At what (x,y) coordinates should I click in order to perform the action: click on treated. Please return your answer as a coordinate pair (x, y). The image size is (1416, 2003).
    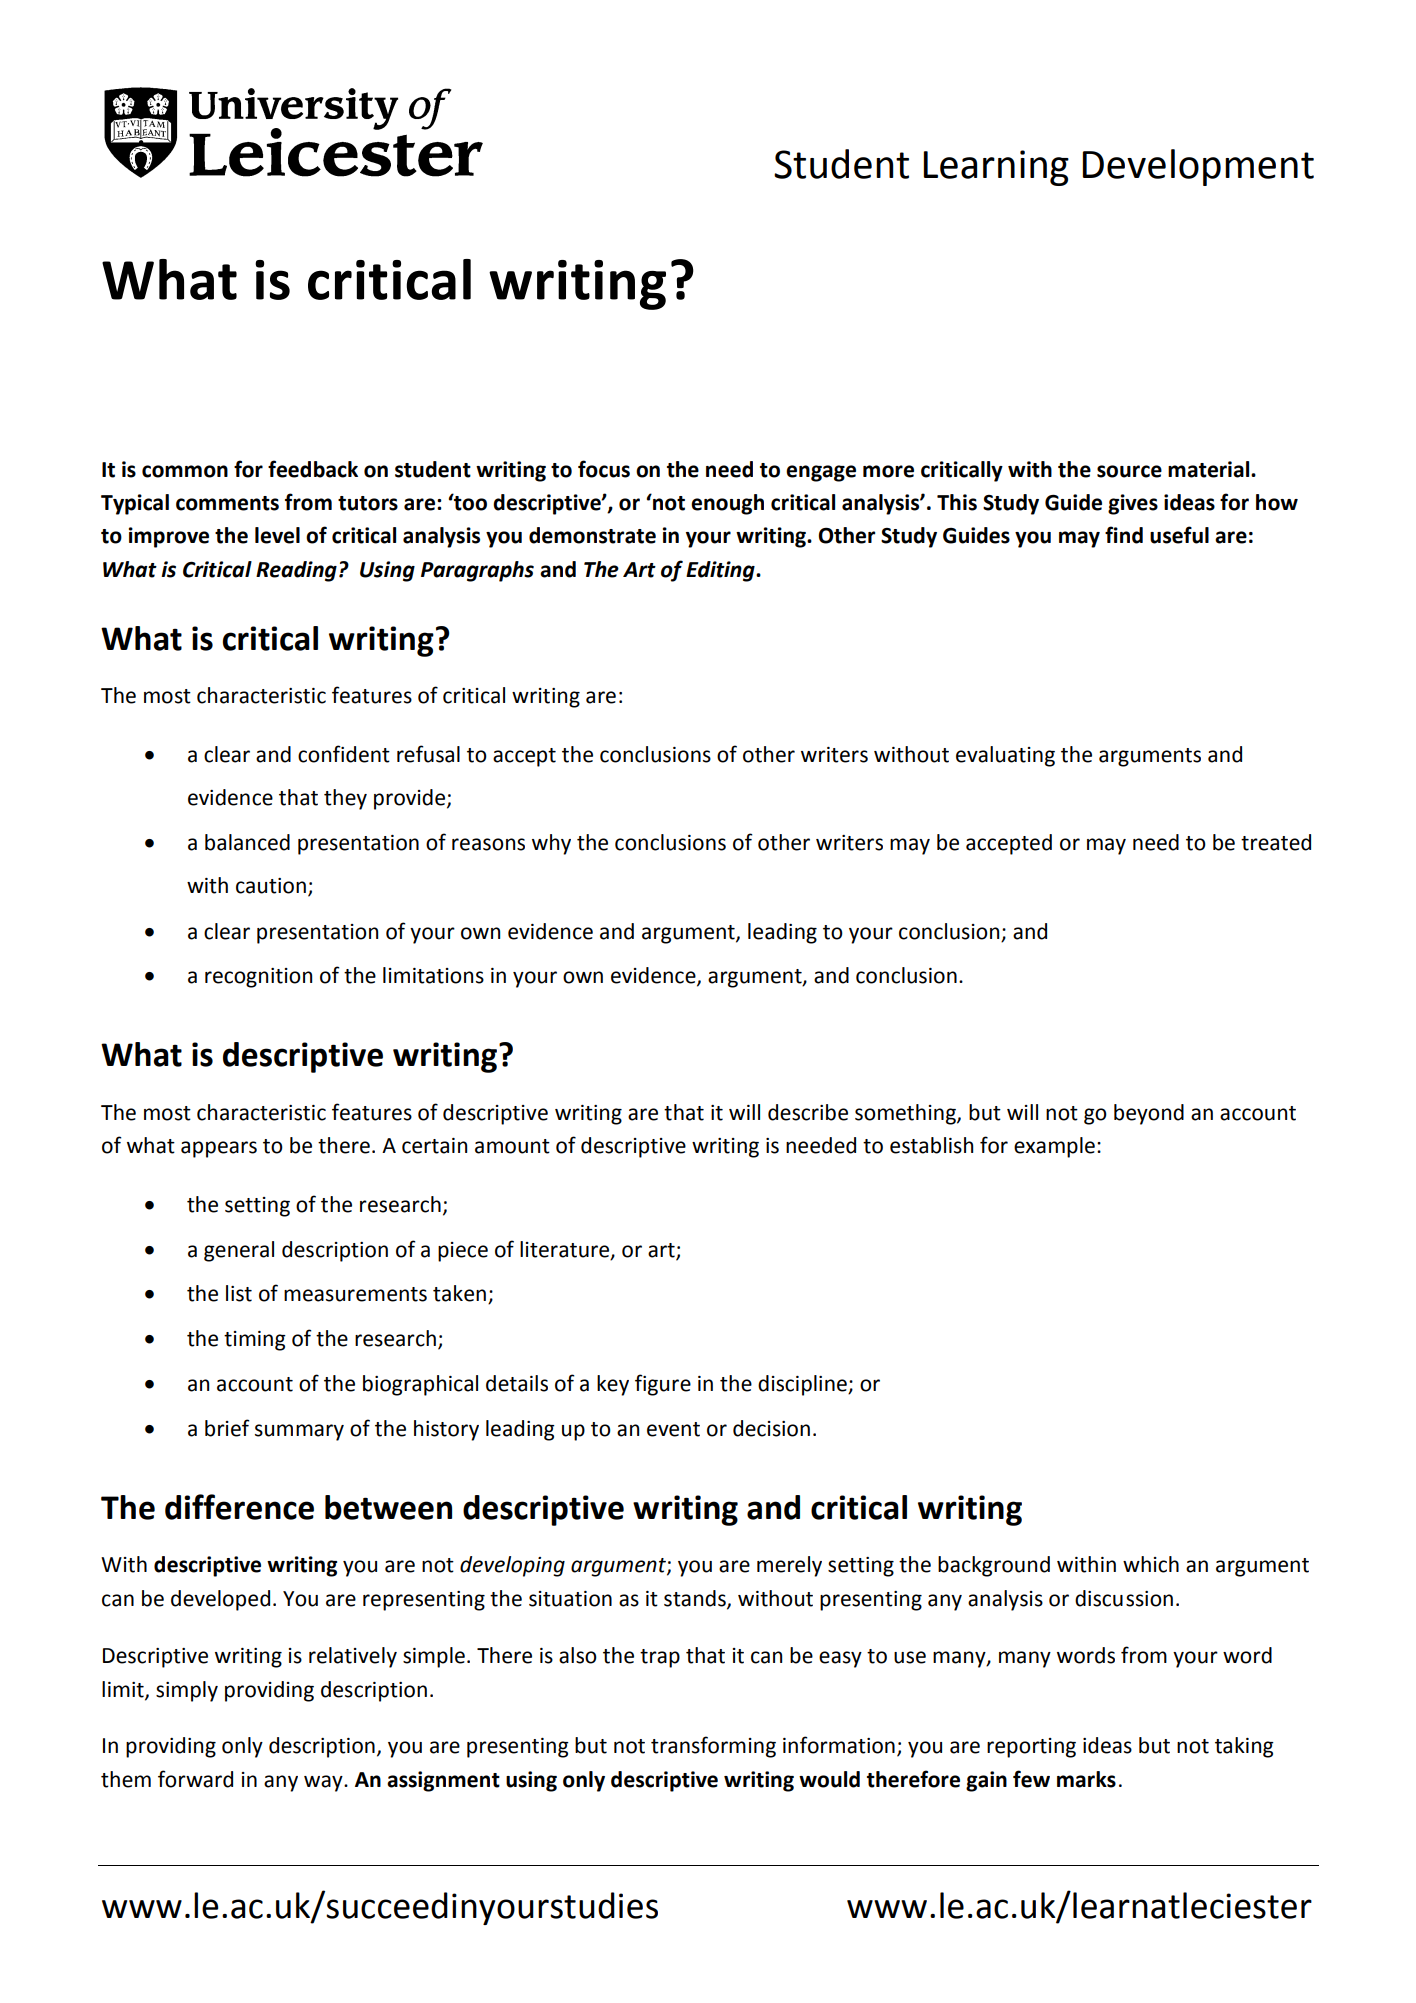
    Looking at the image, I should click on (1276, 842).
